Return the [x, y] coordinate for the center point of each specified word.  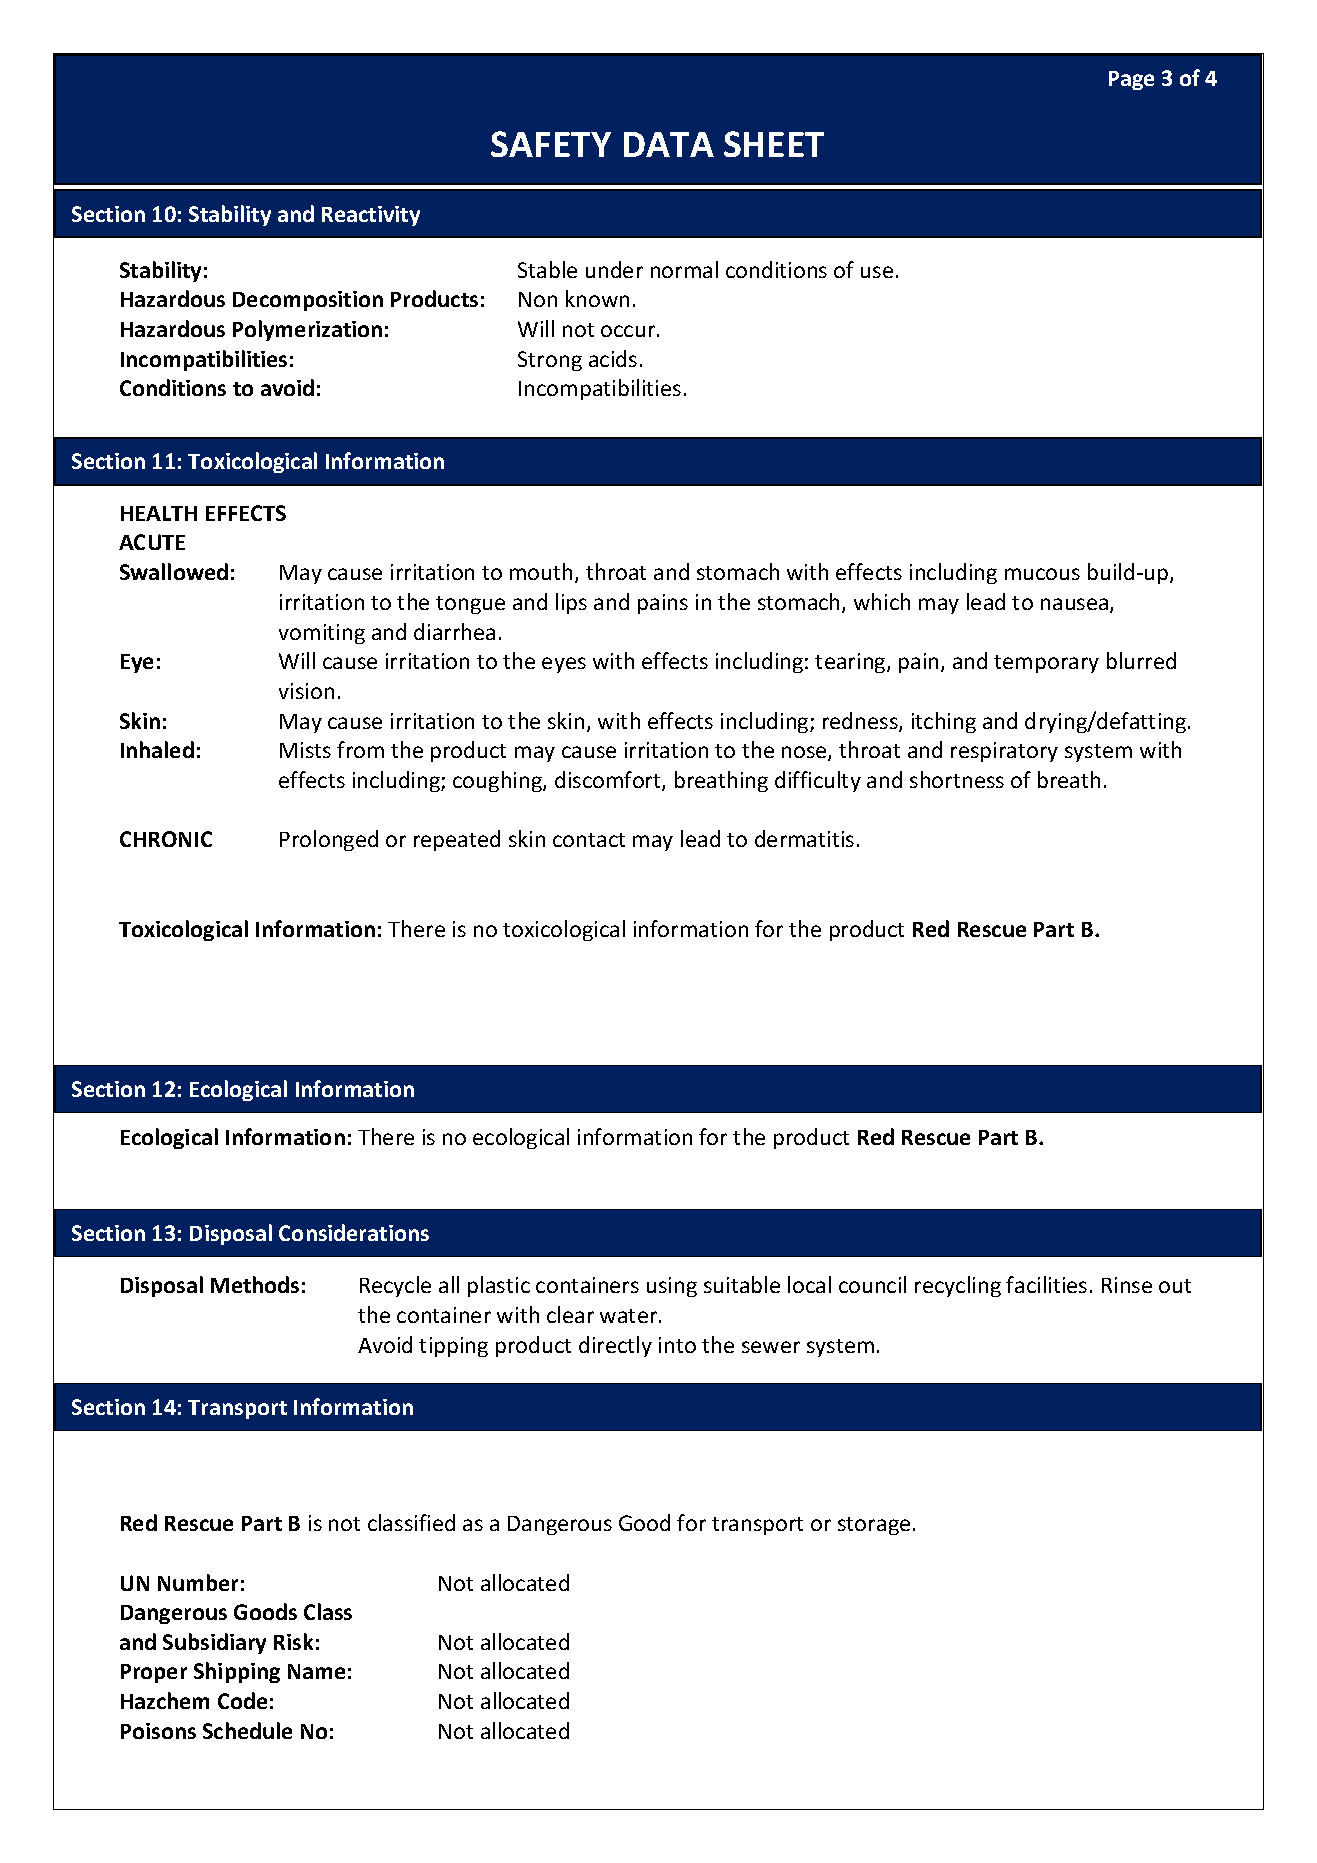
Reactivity [371, 216]
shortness [957, 779]
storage [874, 1526]
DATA [669, 144]
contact [589, 840]
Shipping [237, 1672]
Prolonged [329, 840]
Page [1131, 80]
